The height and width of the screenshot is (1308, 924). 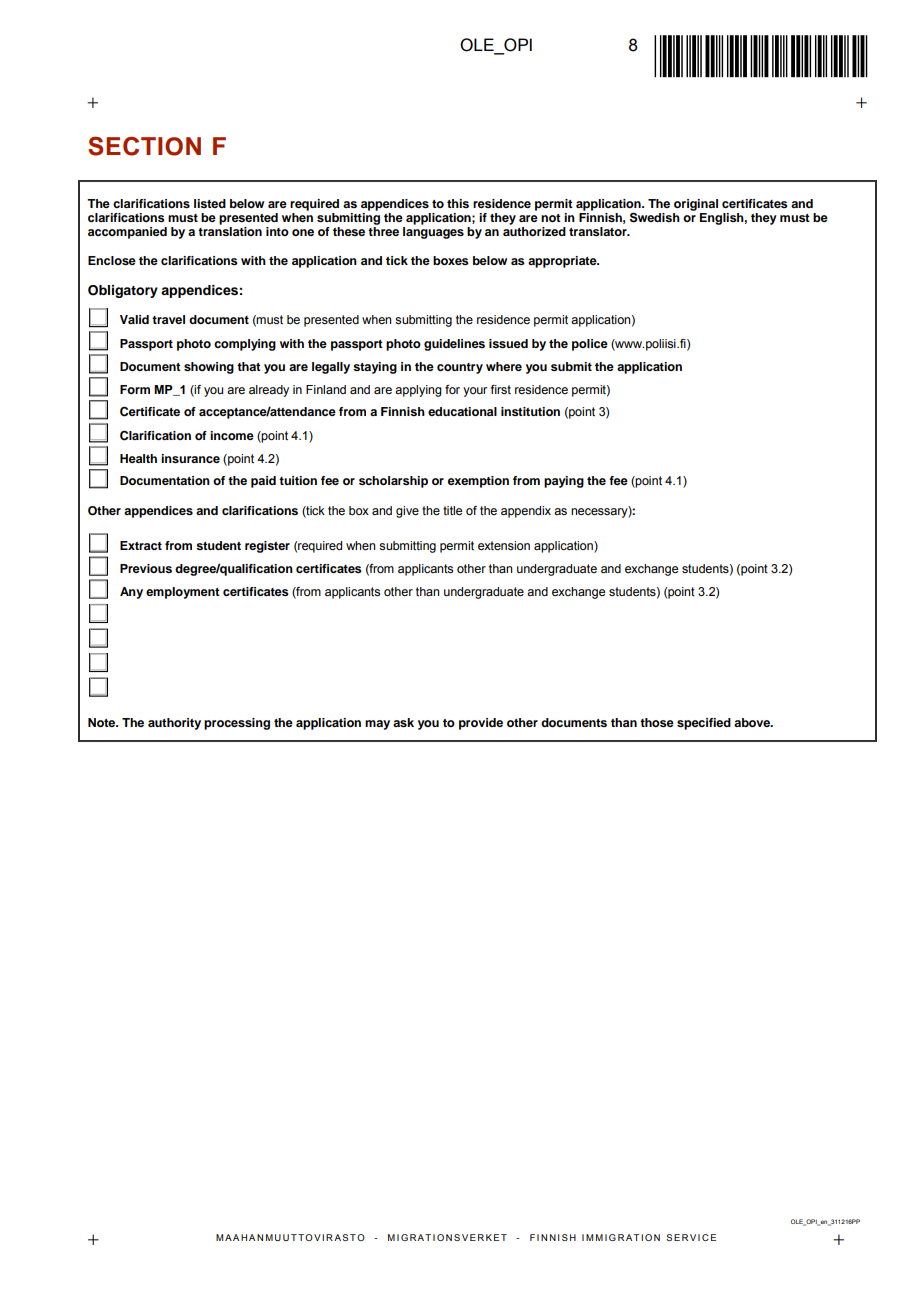 What do you see at coordinates (174, 724) in the screenshot?
I see `authority` at bounding box center [174, 724].
